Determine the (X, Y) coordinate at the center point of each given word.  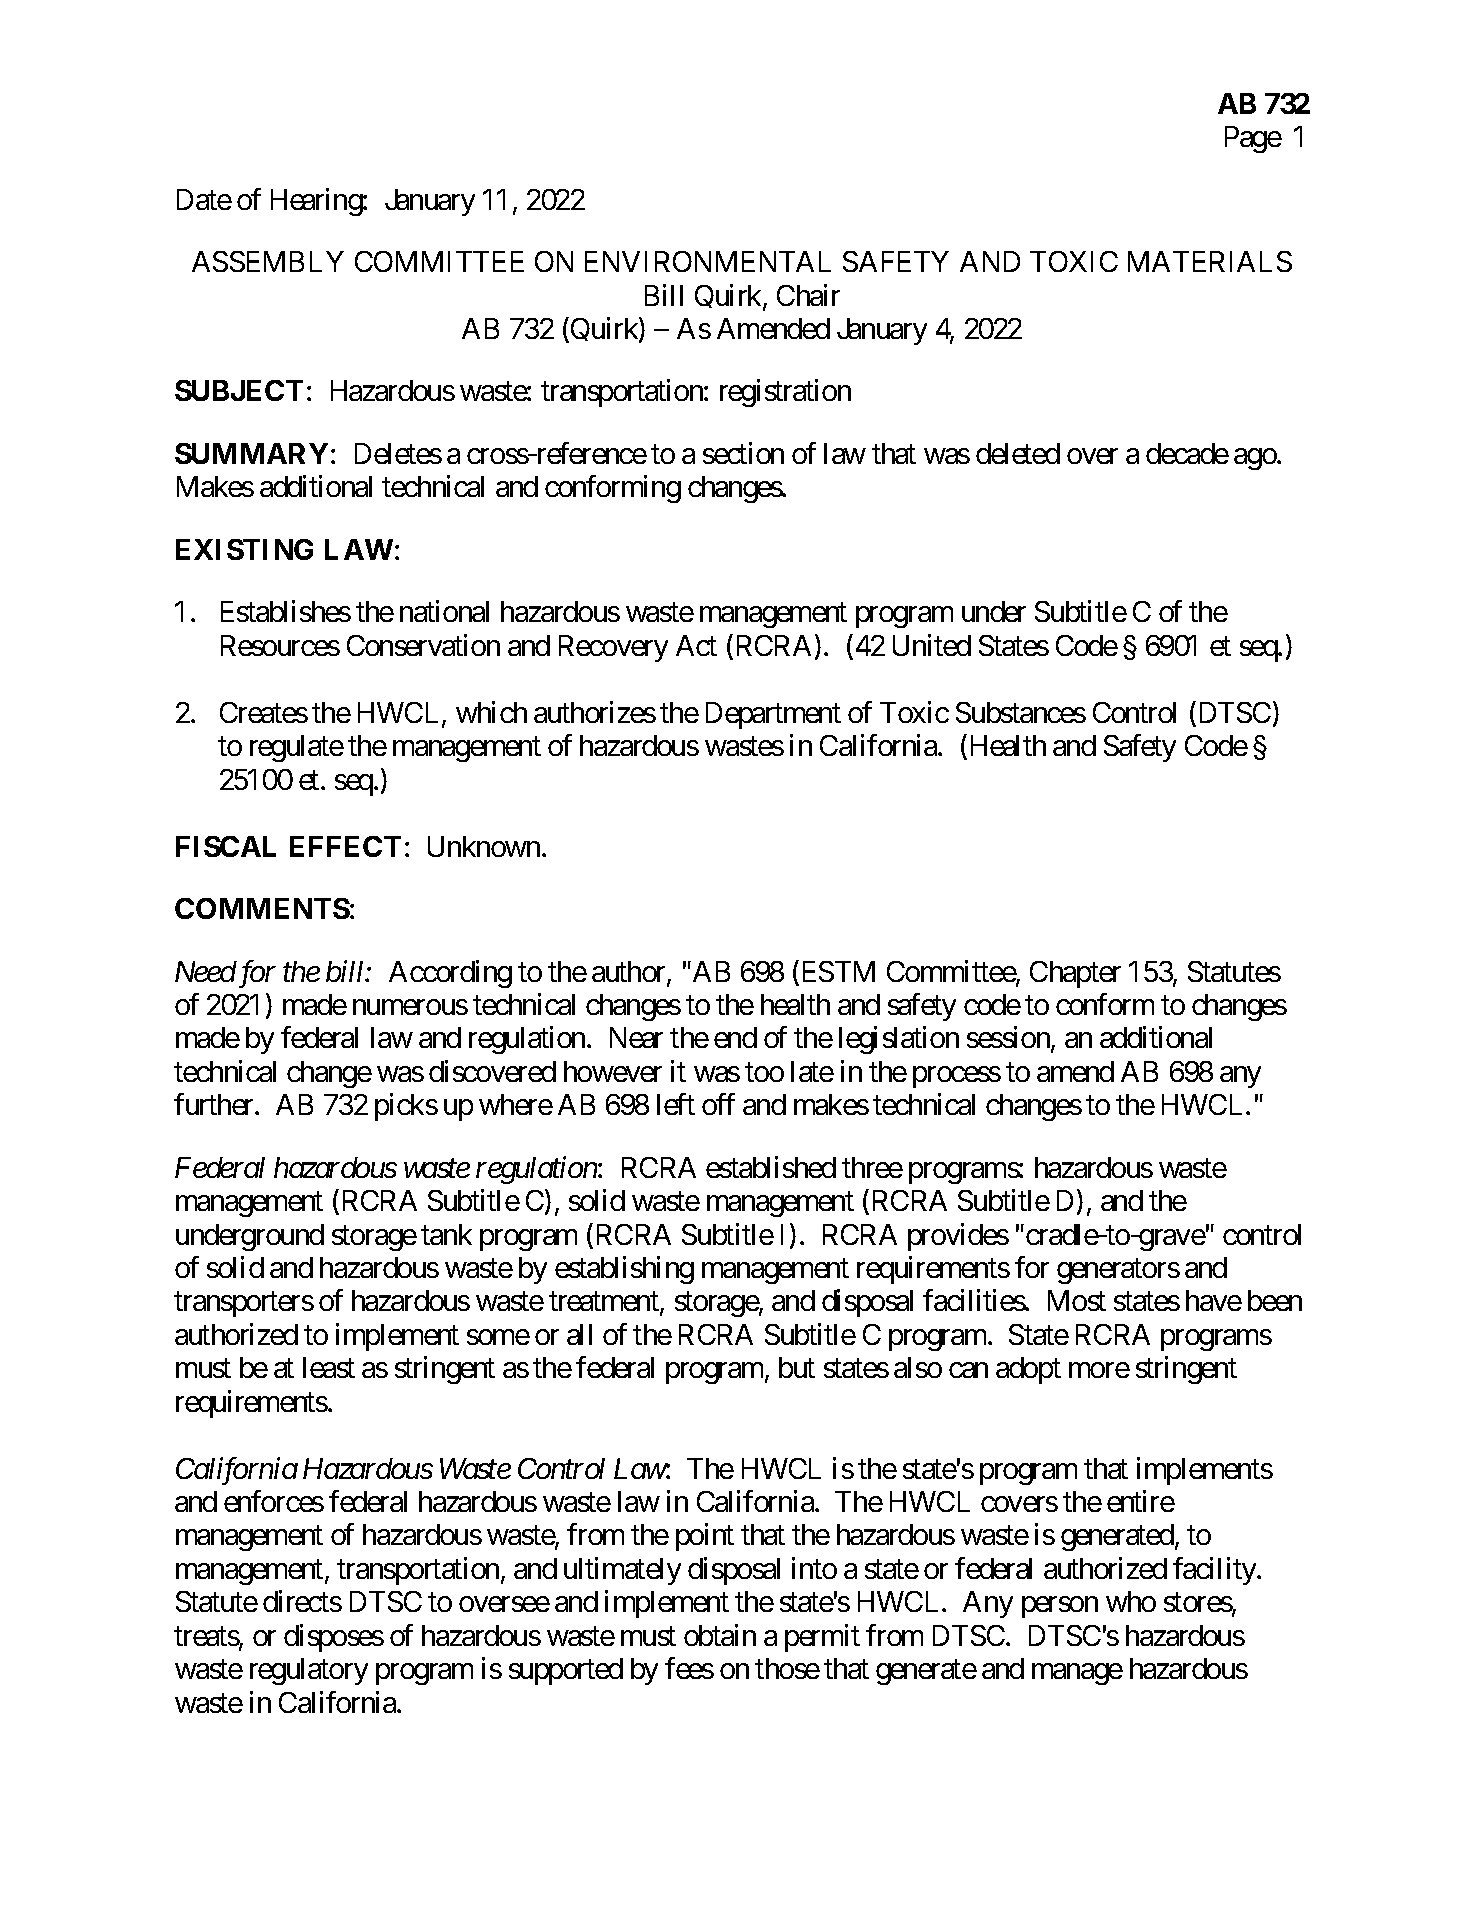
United (932, 645)
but (797, 1367)
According (450, 974)
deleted (1018, 453)
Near (636, 1037)
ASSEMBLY (268, 261)
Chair (808, 295)
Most (1077, 1300)
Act (696, 645)
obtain (720, 1635)
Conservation (423, 645)
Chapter (1075, 974)
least (329, 1367)
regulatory (309, 1671)
